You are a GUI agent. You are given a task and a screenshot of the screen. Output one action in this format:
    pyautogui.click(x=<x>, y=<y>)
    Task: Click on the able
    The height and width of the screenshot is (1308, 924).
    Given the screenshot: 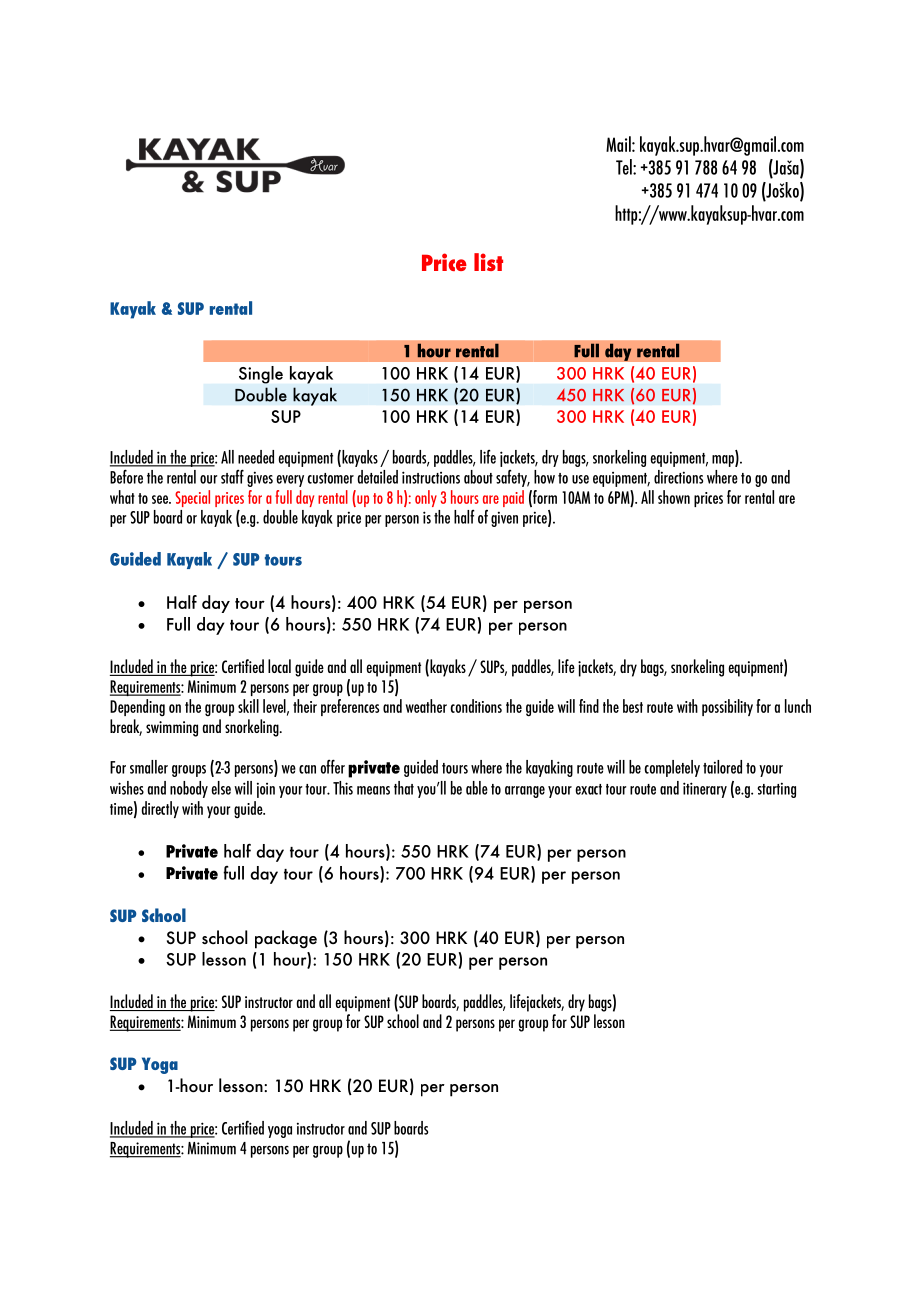 What is the action you would take?
    pyautogui.click(x=477, y=788)
